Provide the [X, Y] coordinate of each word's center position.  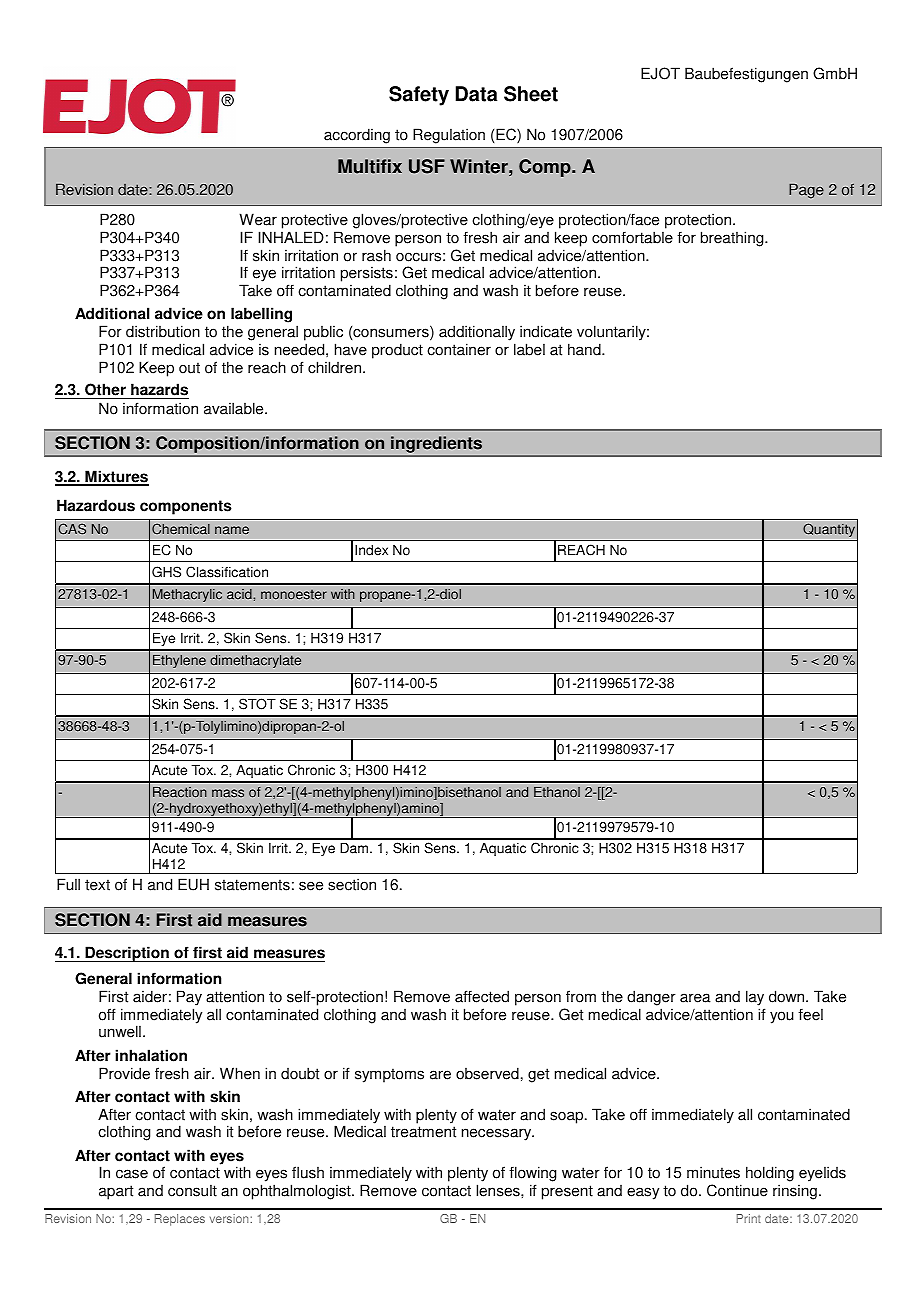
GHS [166, 572]
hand [585, 349]
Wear [258, 219]
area [695, 998]
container [459, 349]
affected [482, 996]
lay [755, 998]
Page [806, 191]
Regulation [449, 136]
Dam [355, 848]
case [132, 1174]
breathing [733, 239]
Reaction [180, 792]
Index [371, 550]
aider [150, 996]
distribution [163, 331]
